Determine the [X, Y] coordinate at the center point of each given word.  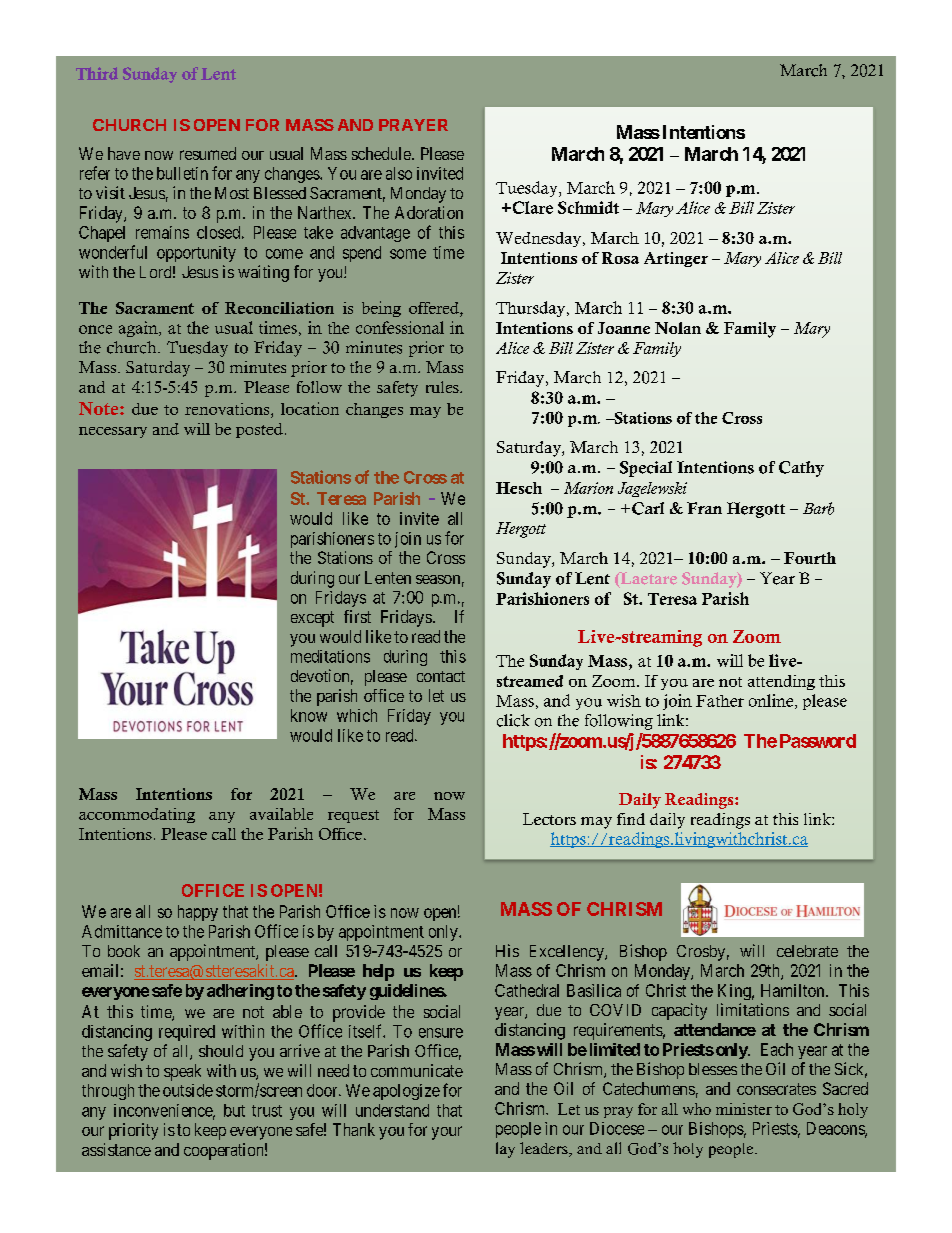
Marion [588, 488]
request [353, 816]
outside [188, 1090]
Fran [704, 508]
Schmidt [588, 207]
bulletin [182, 173]
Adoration [429, 212]
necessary [113, 432]
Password [818, 741]
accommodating [137, 815]
